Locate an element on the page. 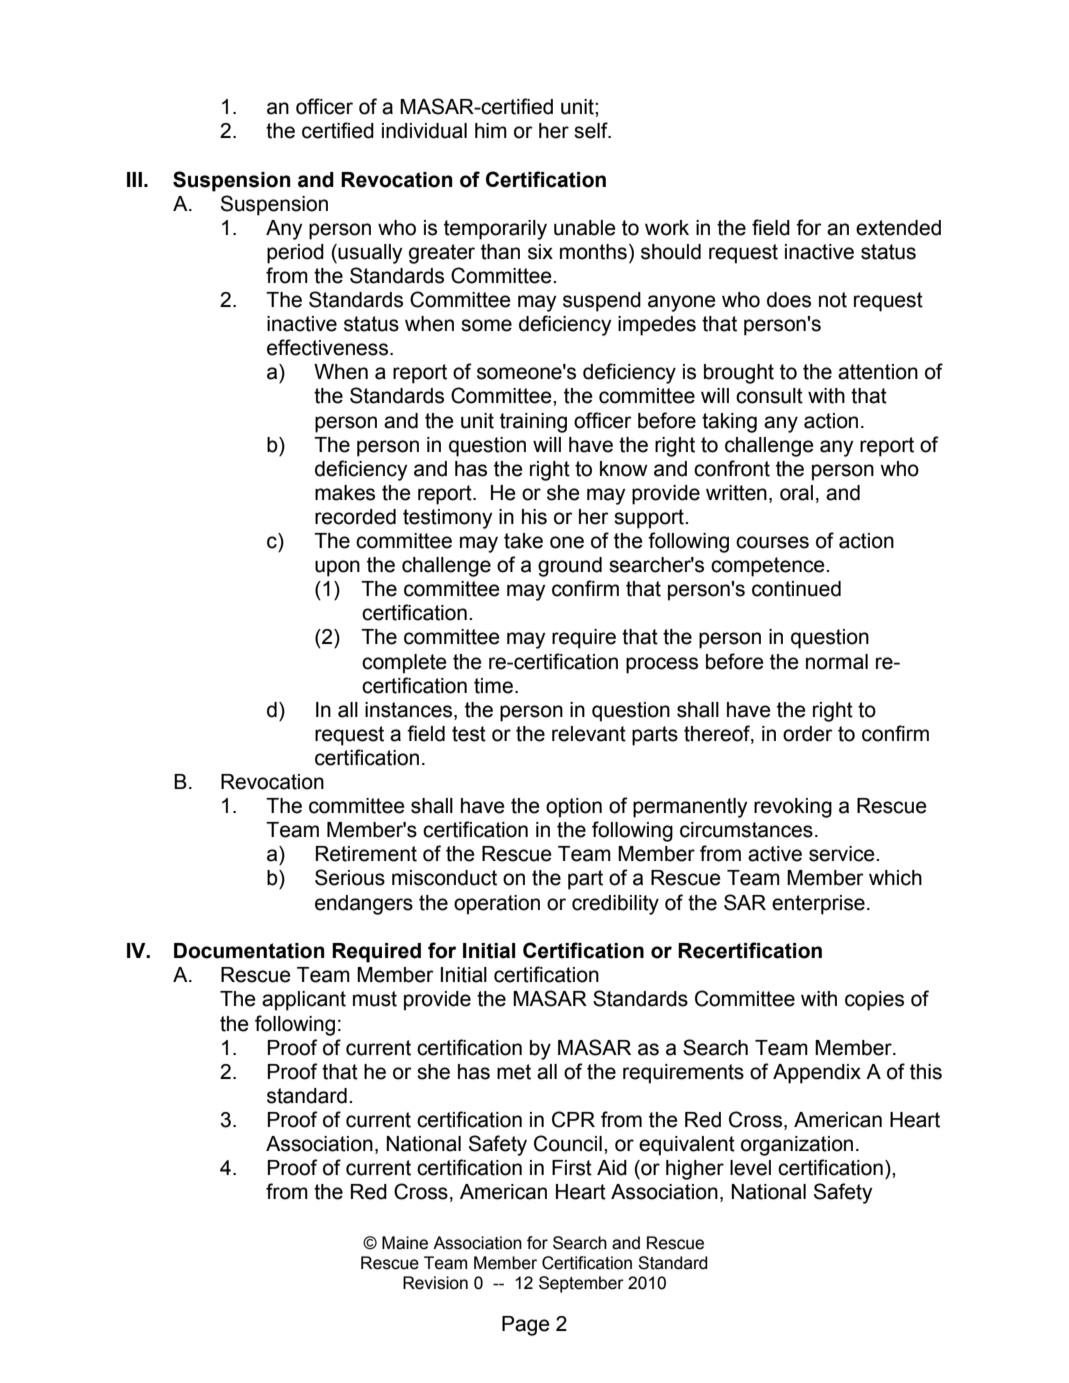  him is located at coordinates (491, 130).
